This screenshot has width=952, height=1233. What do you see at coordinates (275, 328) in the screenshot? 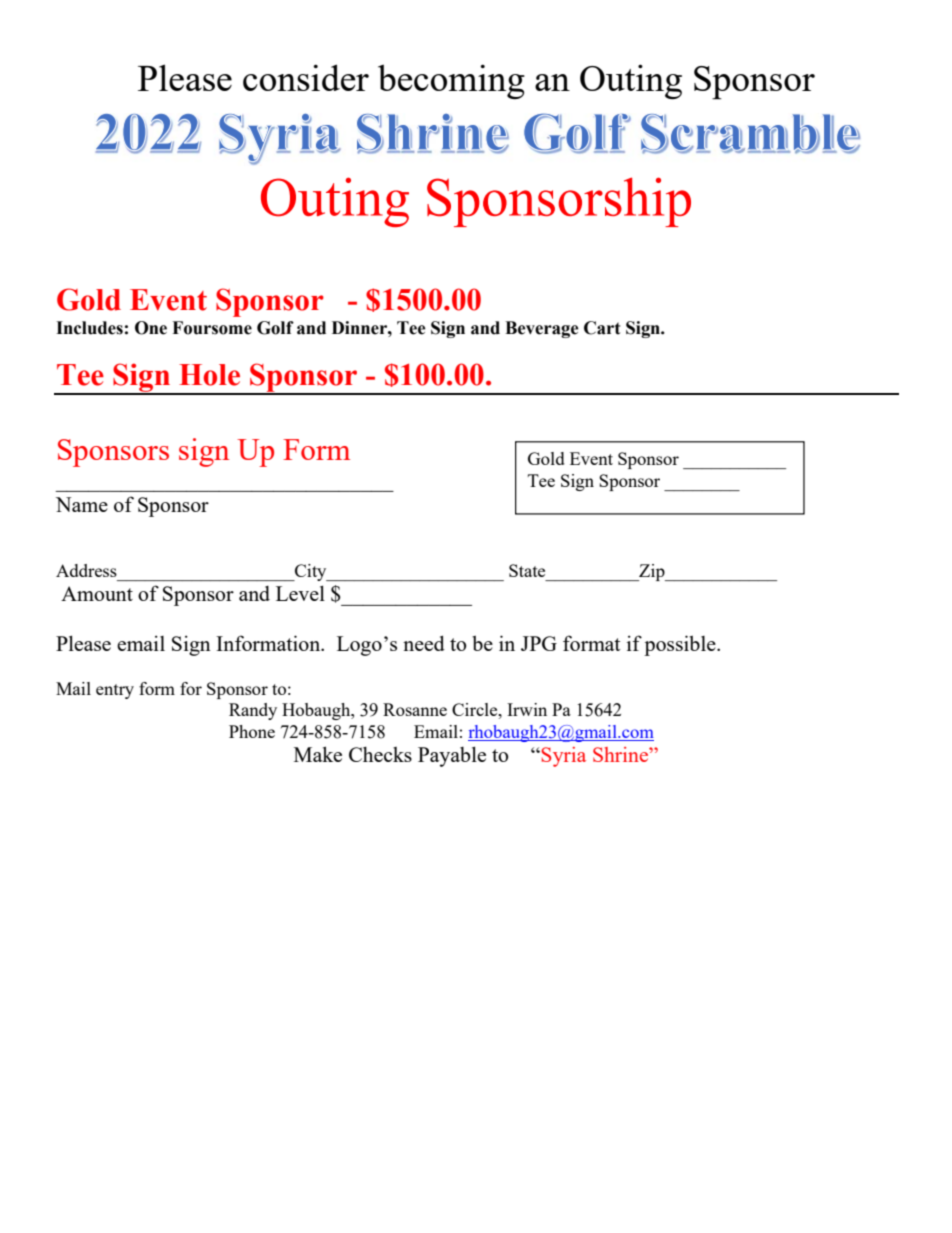
I see `Golf` at bounding box center [275, 328].
